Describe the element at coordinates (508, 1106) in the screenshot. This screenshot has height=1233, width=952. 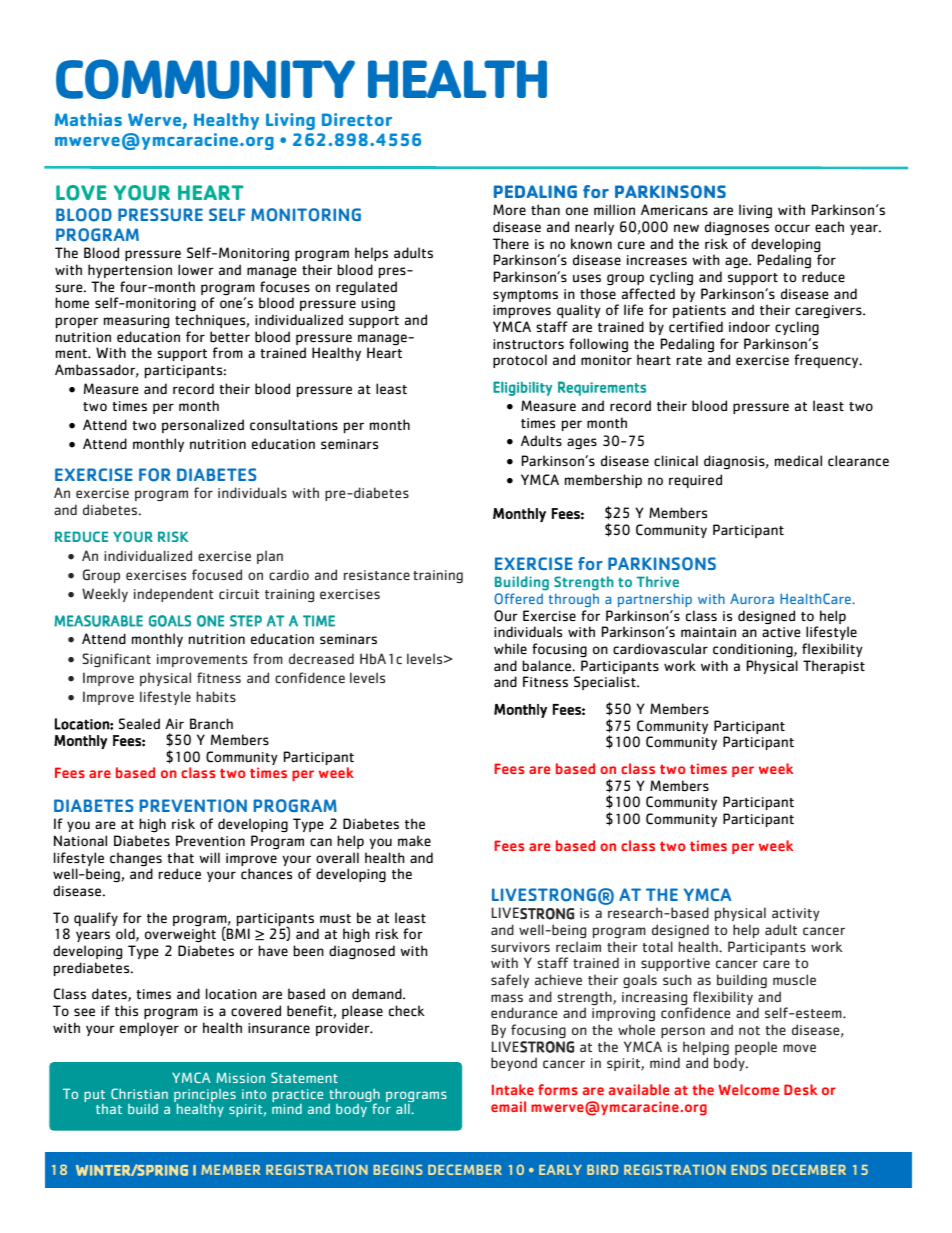
I see `email` at that location.
